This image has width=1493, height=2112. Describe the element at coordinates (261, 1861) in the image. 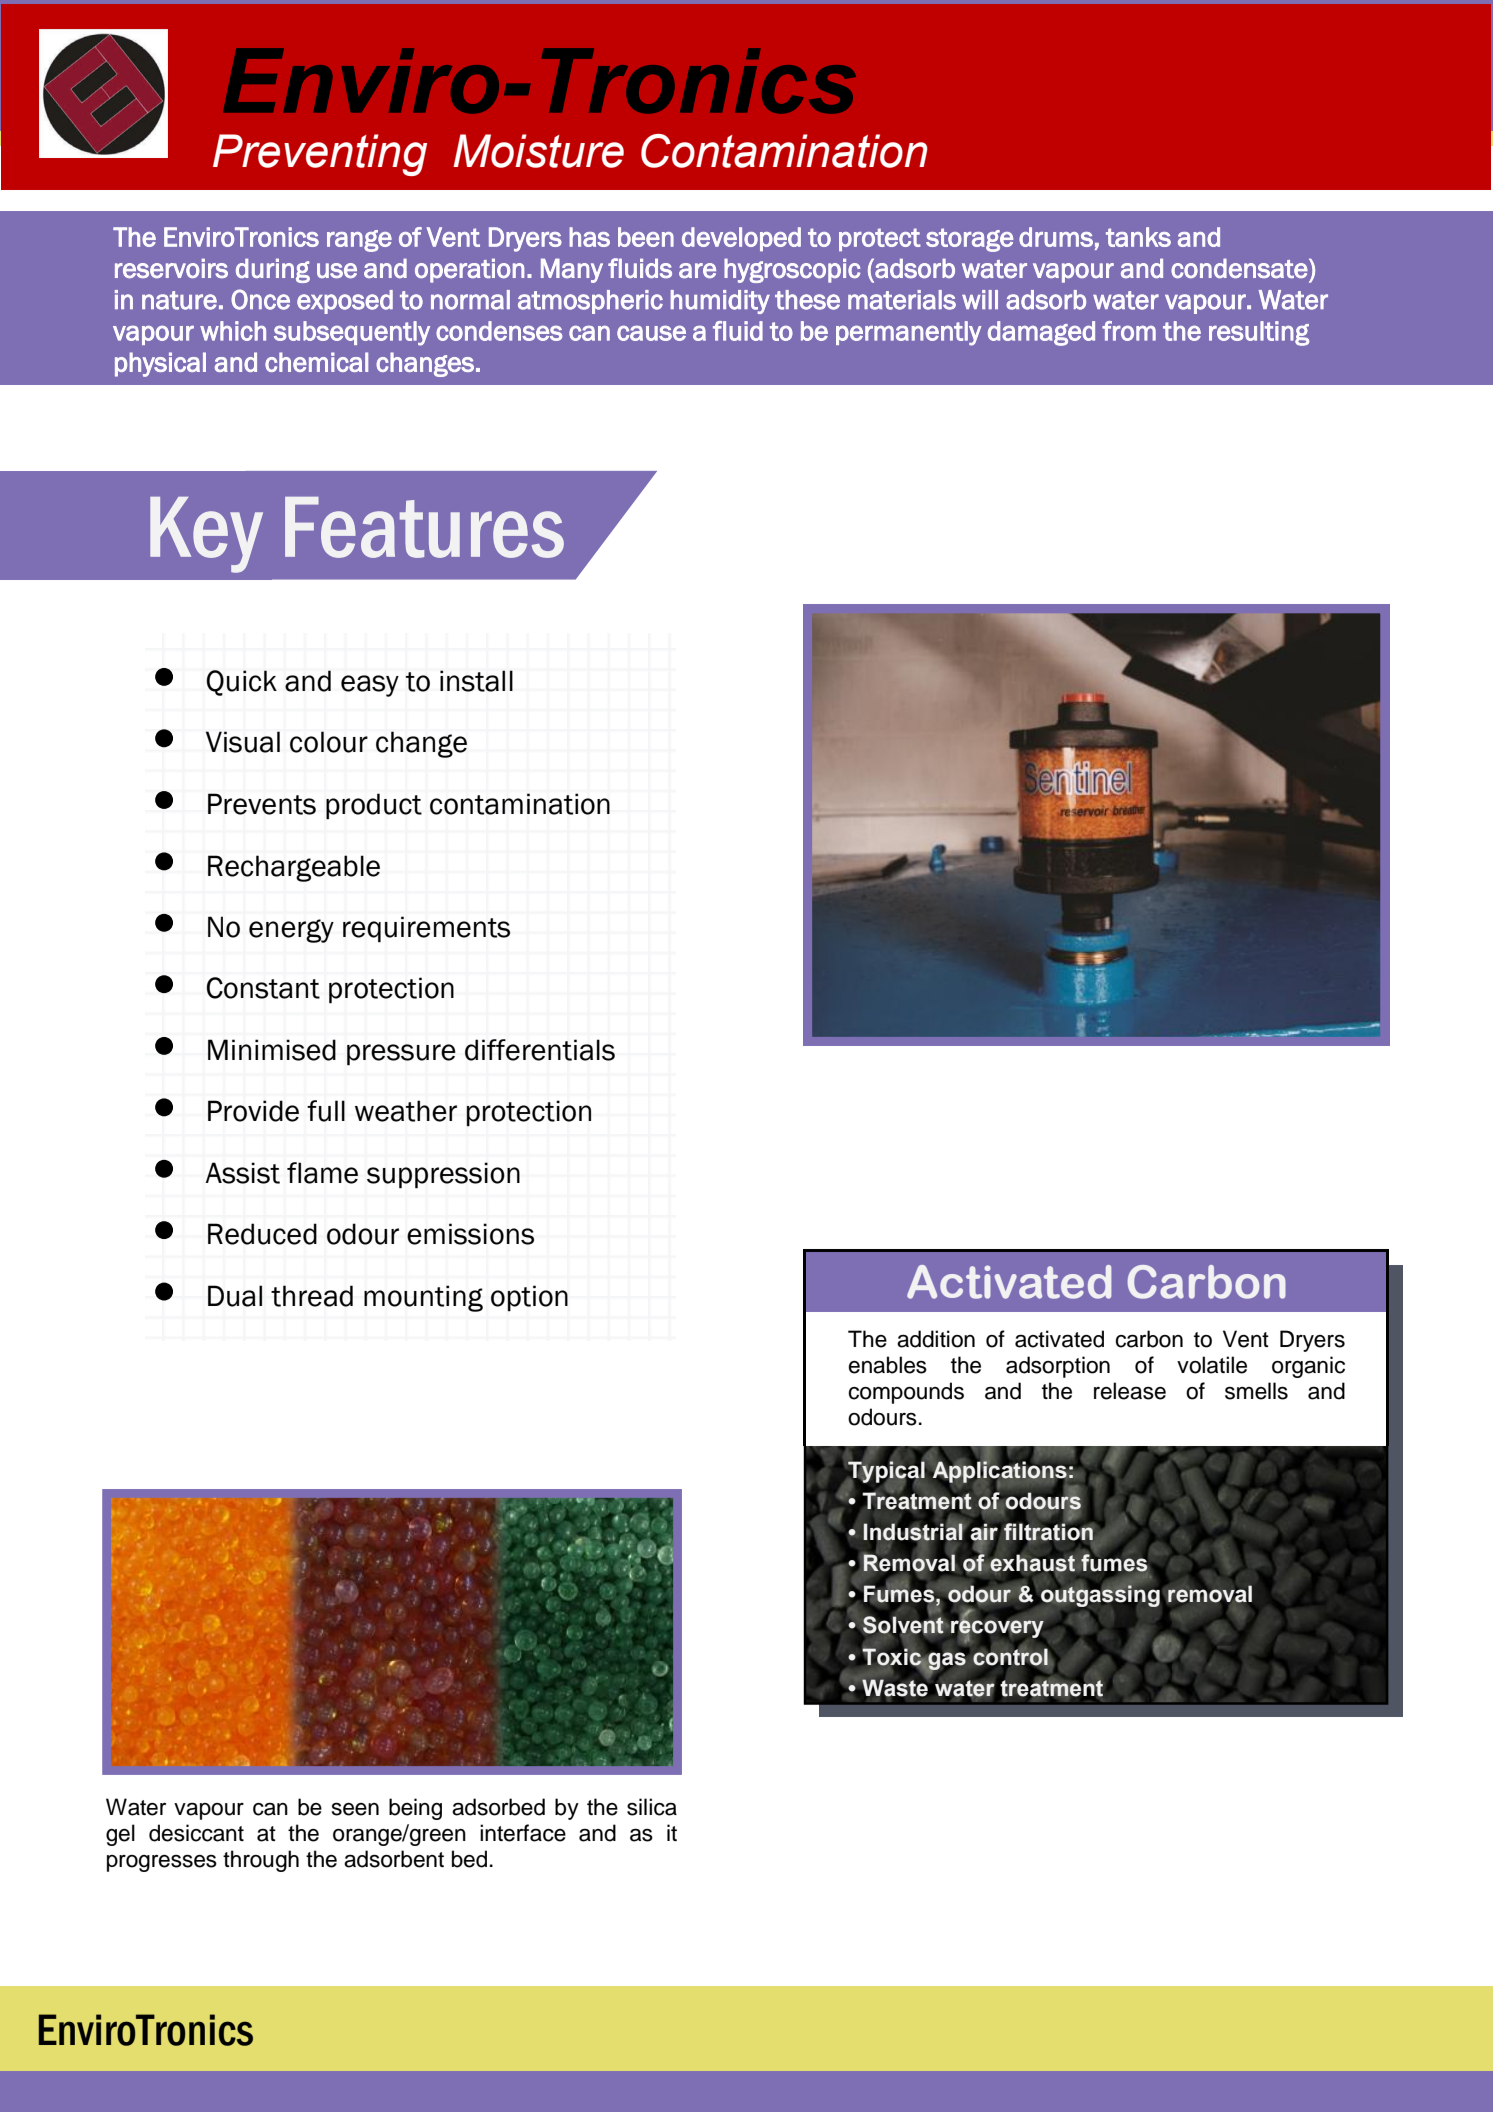

I see `through` at that location.
